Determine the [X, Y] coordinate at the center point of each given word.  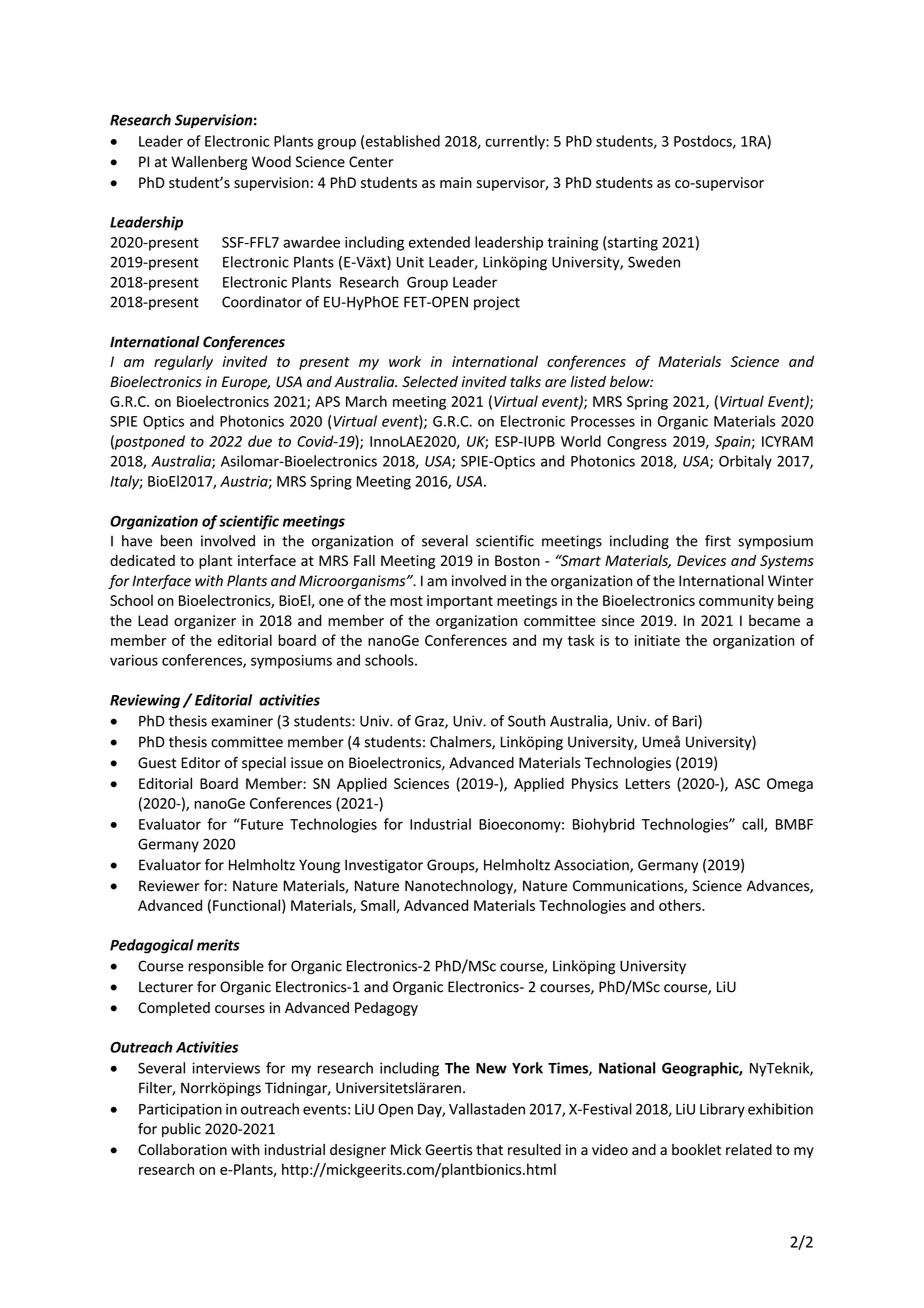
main [456, 182]
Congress [637, 443]
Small [379, 906]
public [181, 1130]
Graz [430, 722]
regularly [183, 362]
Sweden [654, 262]
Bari [686, 722]
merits [218, 945]
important [460, 602]
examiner [242, 721]
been [176, 541]
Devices [701, 560]
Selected [430, 382]
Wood [271, 162]
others [681, 905]
